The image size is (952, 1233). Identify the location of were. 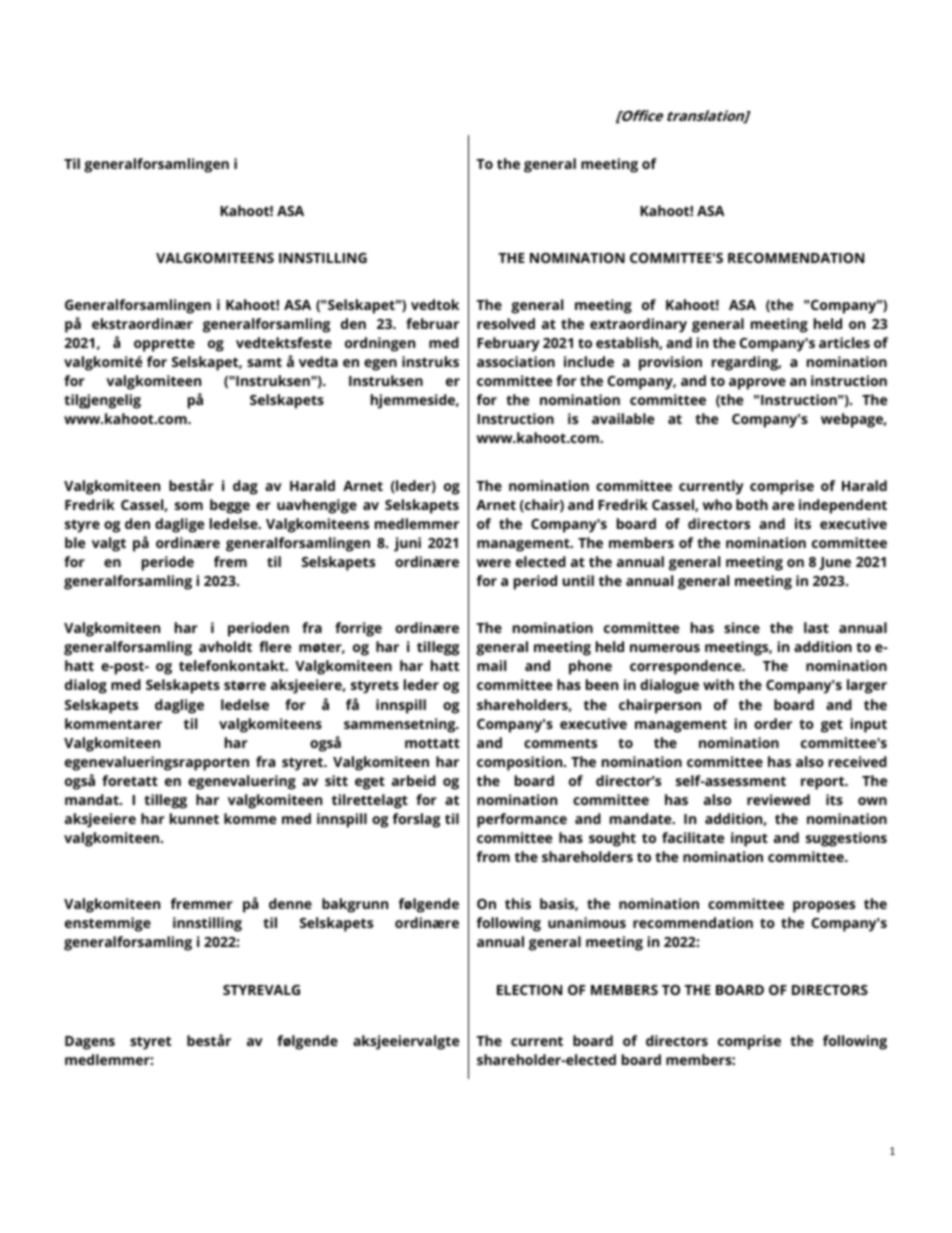
(494, 563).
